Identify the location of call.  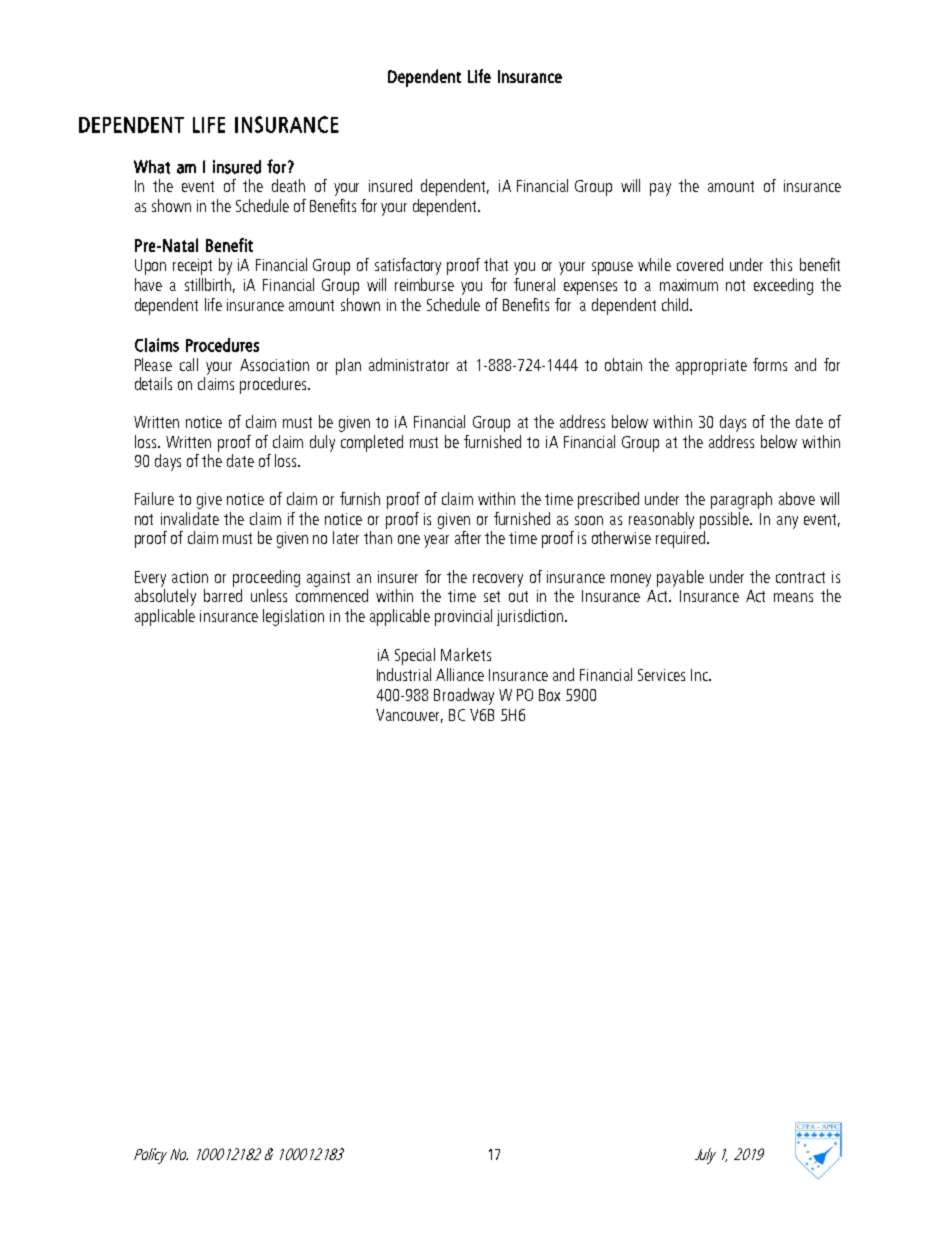
(189, 364).
